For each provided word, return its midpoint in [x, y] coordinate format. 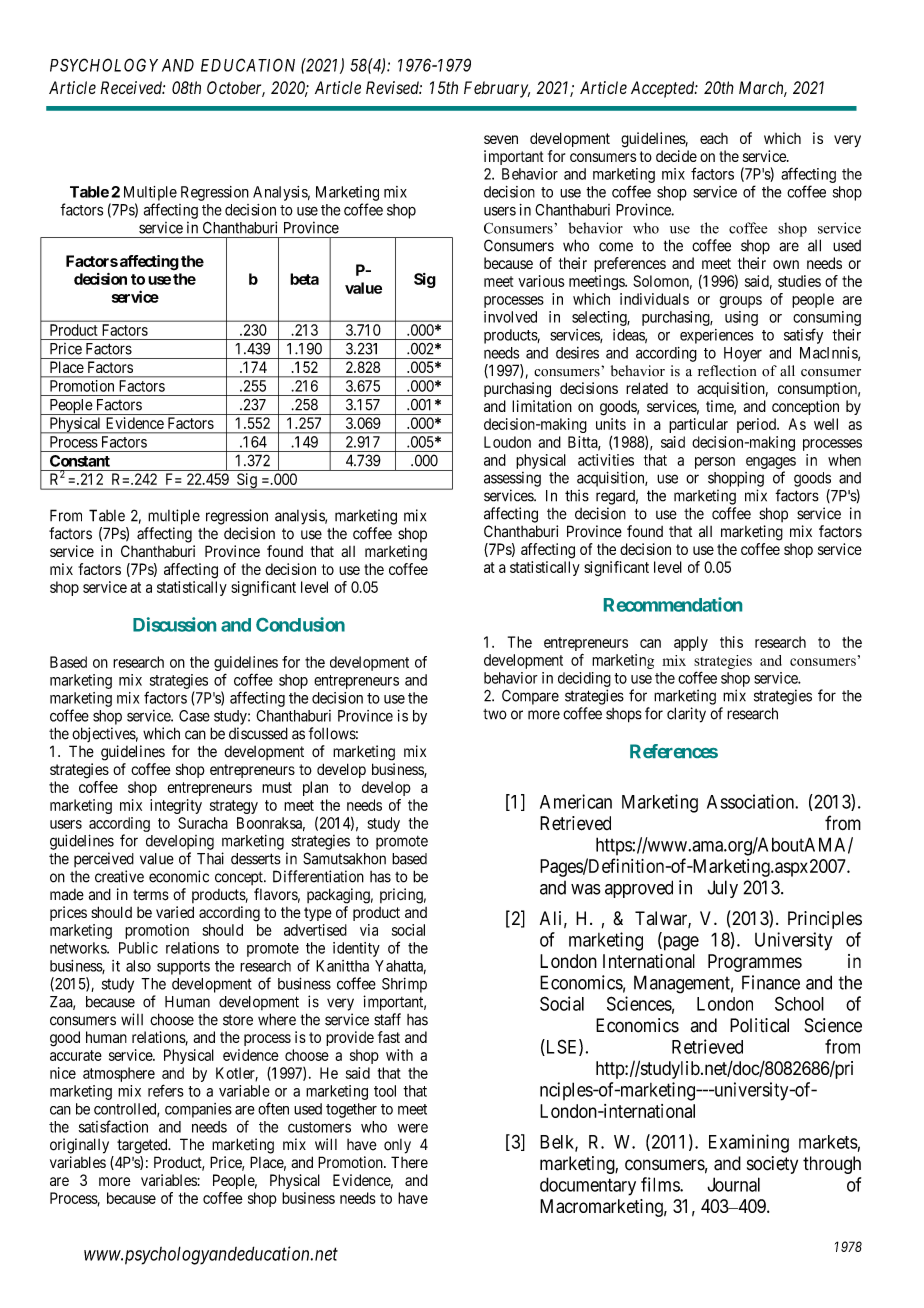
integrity [176, 806]
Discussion [174, 624]
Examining [749, 1143]
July [722, 889]
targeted [143, 1146]
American [576, 801]
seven [501, 139]
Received [133, 87]
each [714, 138]
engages [771, 463]
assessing [512, 479]
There [409, 1162]
